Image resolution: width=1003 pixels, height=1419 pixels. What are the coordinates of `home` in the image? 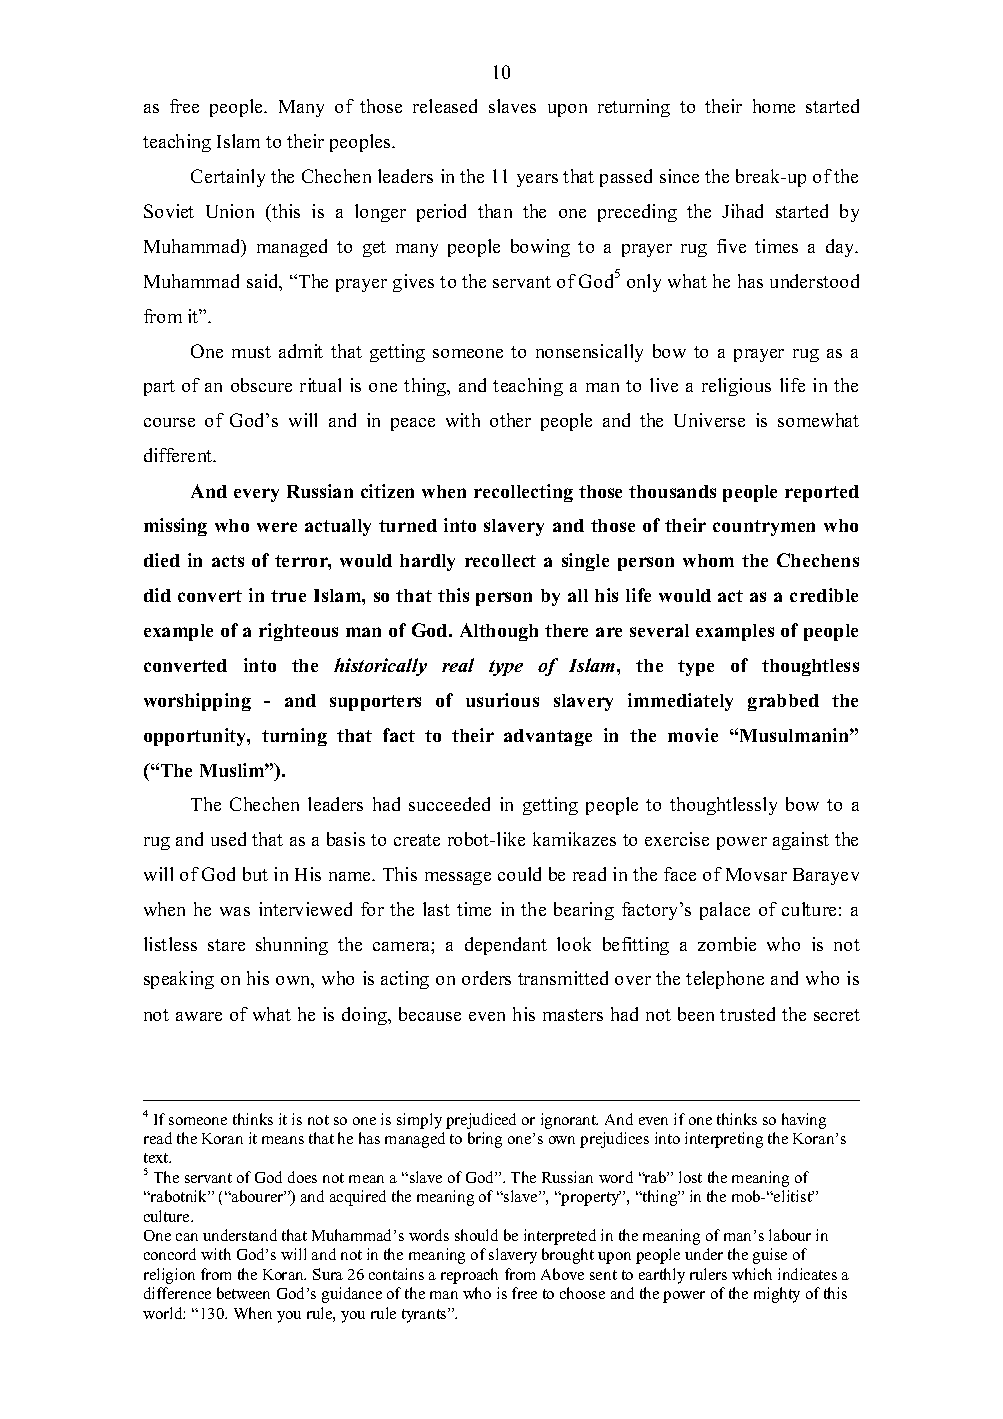 It's located at (774, 106).
